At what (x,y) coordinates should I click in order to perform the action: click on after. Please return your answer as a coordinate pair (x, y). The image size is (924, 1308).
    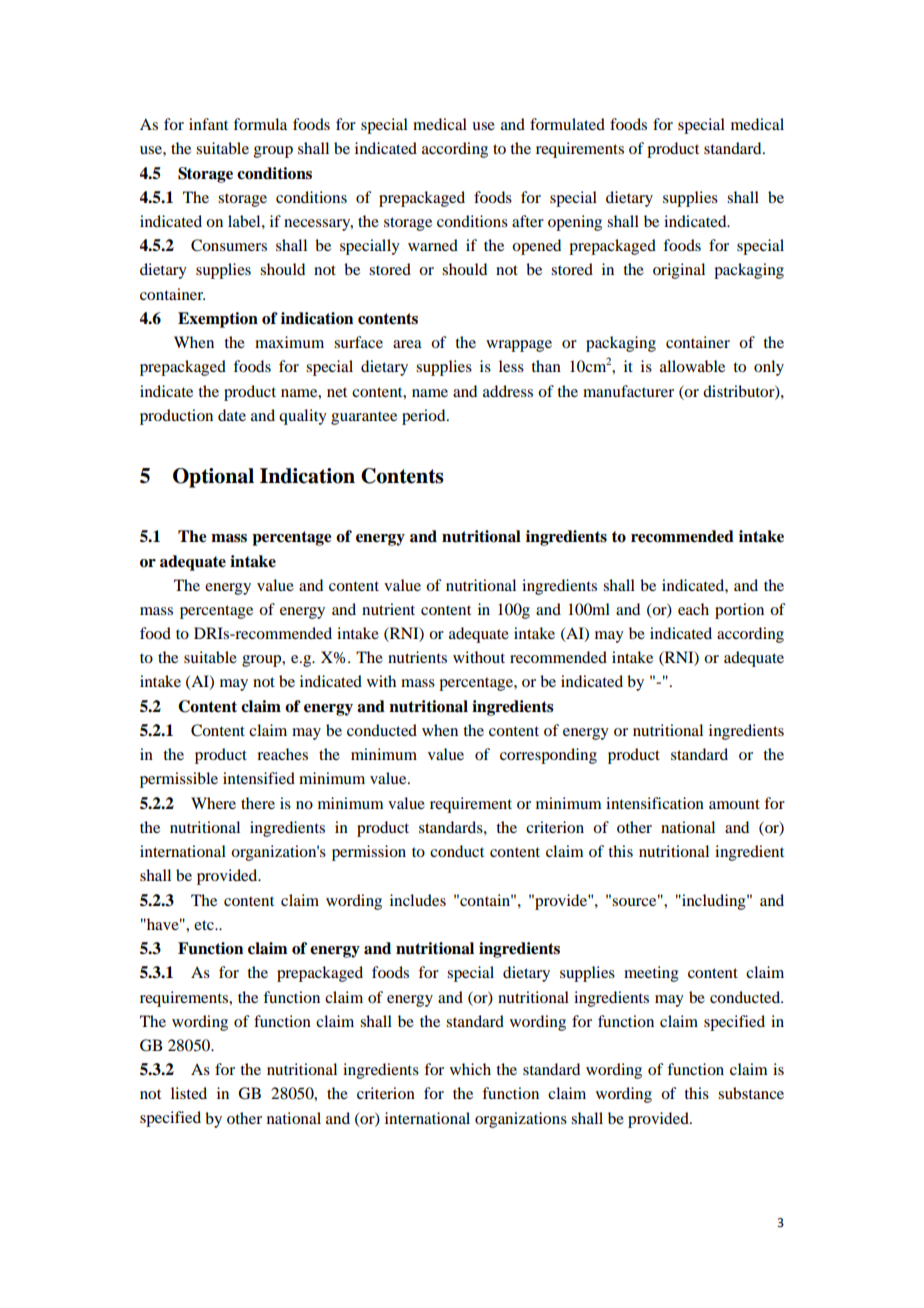
    Looking at the image, I should click on (528, 221).
